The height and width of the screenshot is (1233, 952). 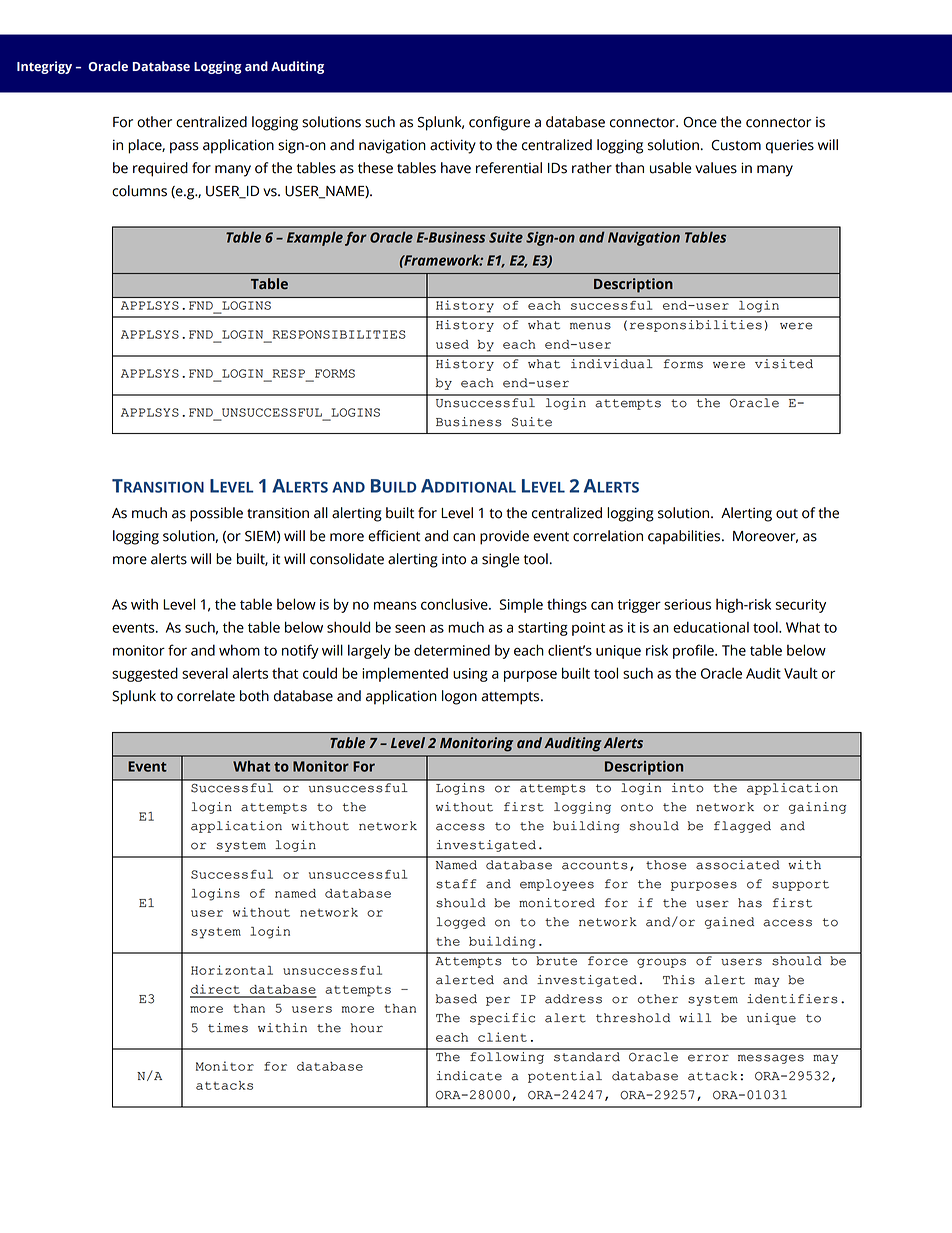 I want to click on error, so click(x=708, y=1058).
